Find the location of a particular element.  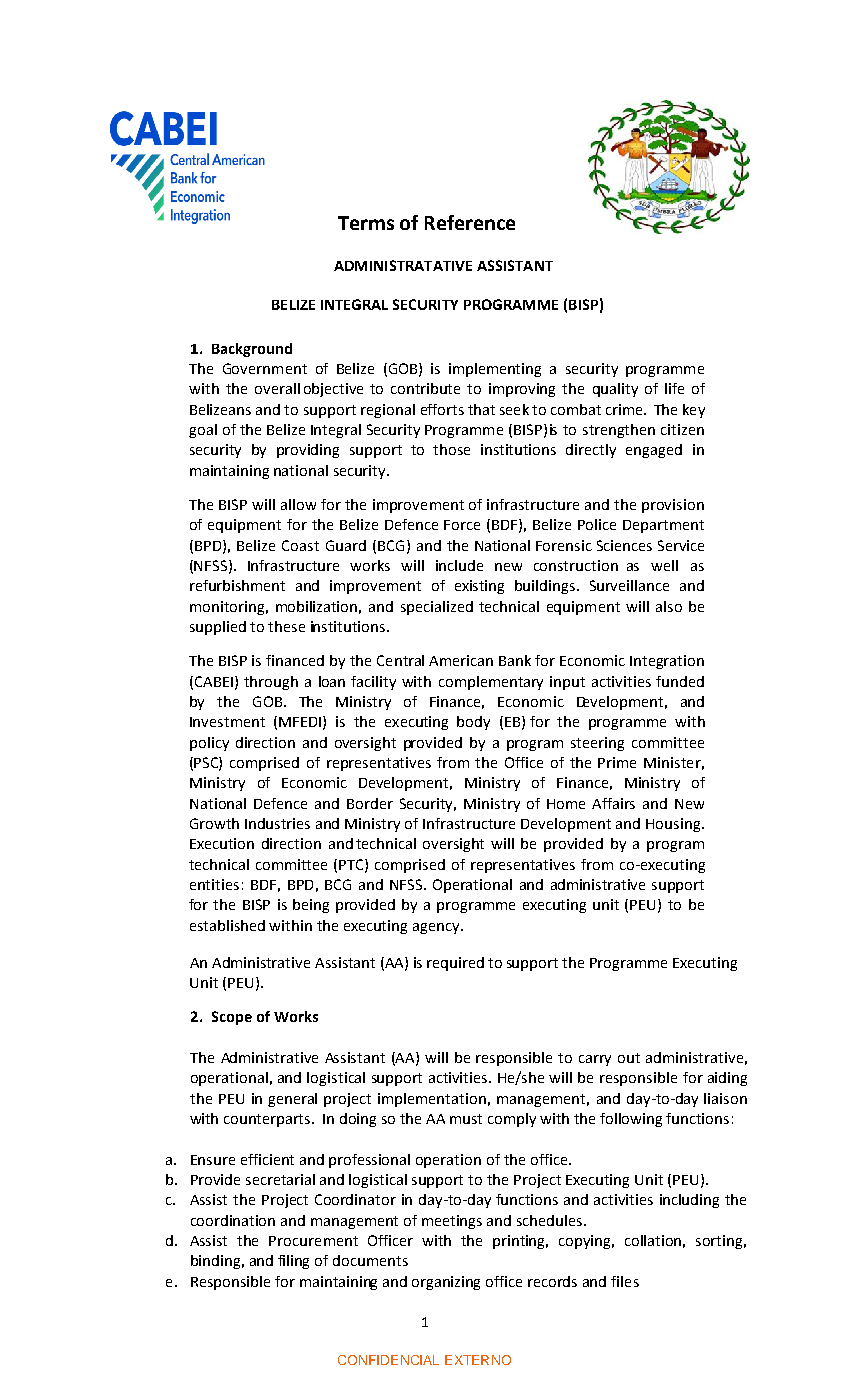

Housing is located at coordinates (674, 825).
